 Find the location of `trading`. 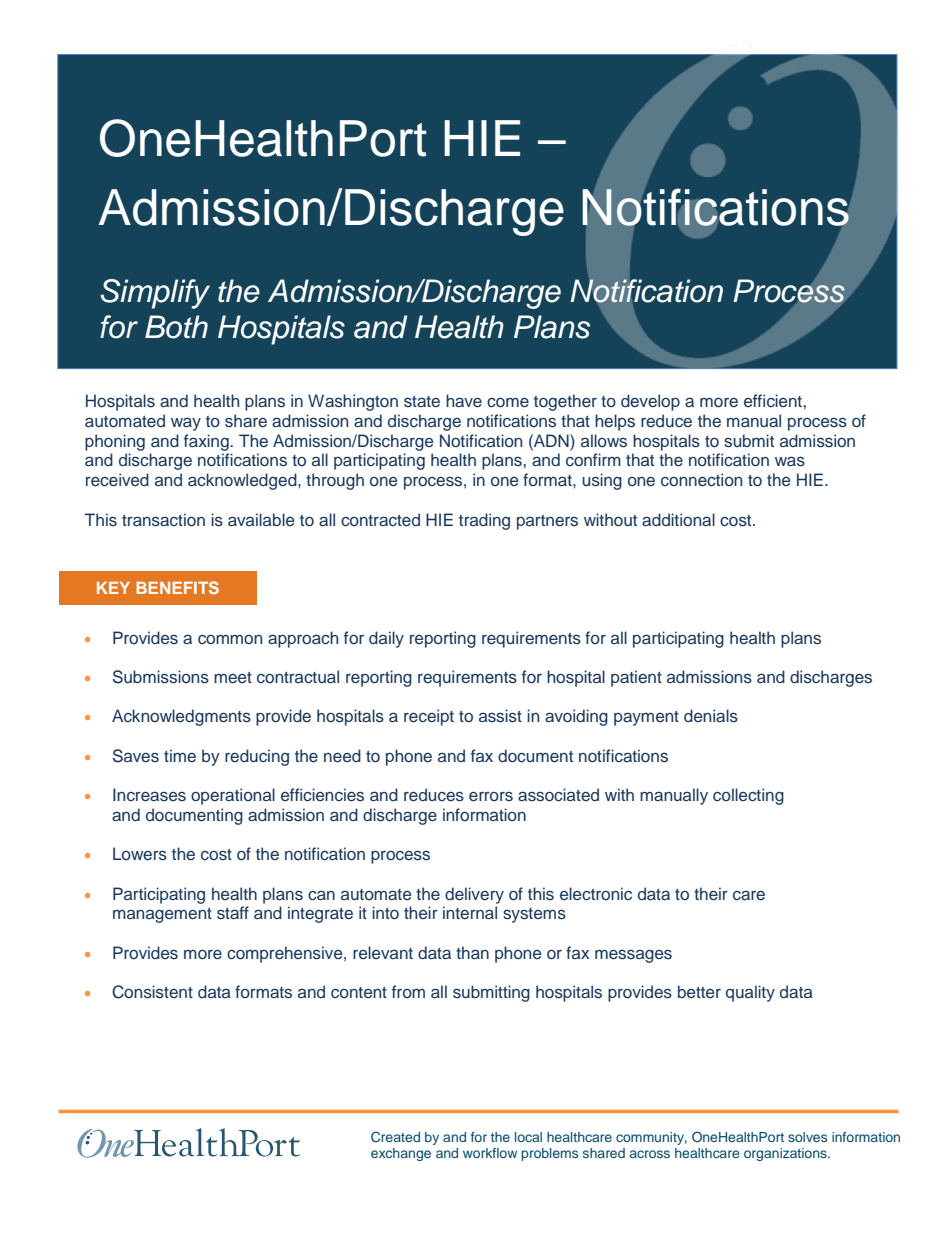

trading is located at coordinates (484, 521).
